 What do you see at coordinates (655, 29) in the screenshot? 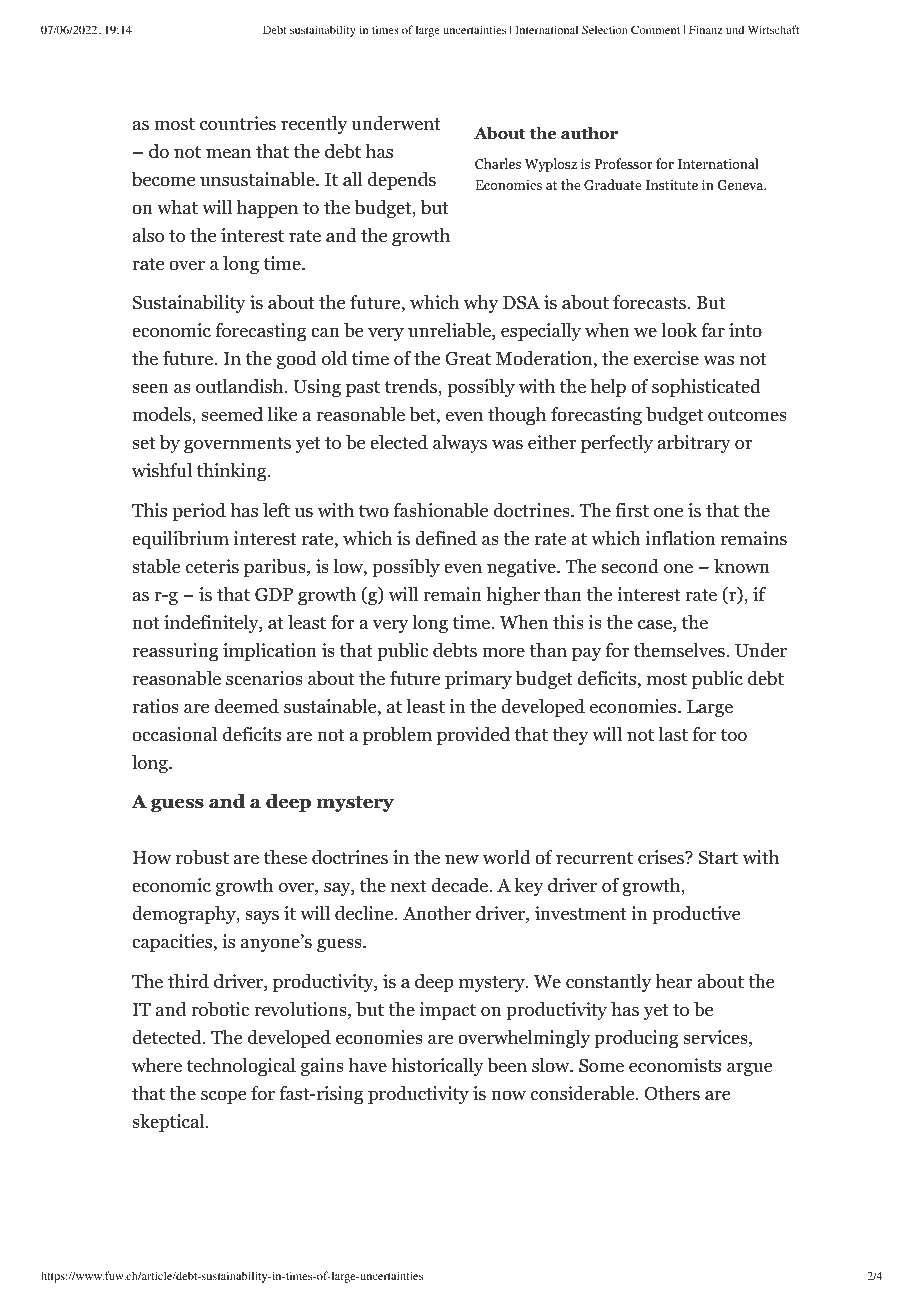
I see `Comment` at bounding box center [655, 29].
